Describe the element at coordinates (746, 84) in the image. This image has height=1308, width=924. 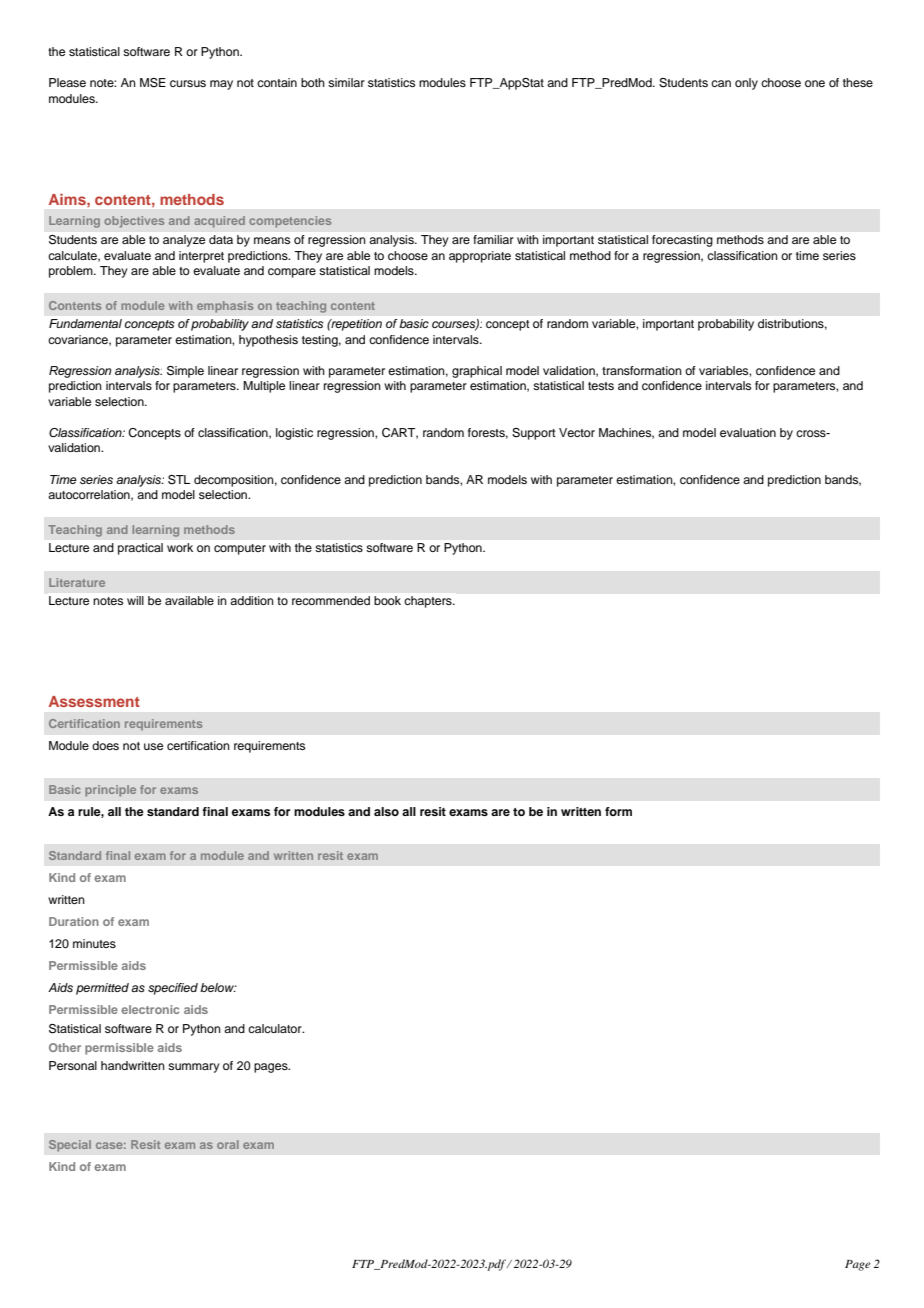
I see `only` at that location.
